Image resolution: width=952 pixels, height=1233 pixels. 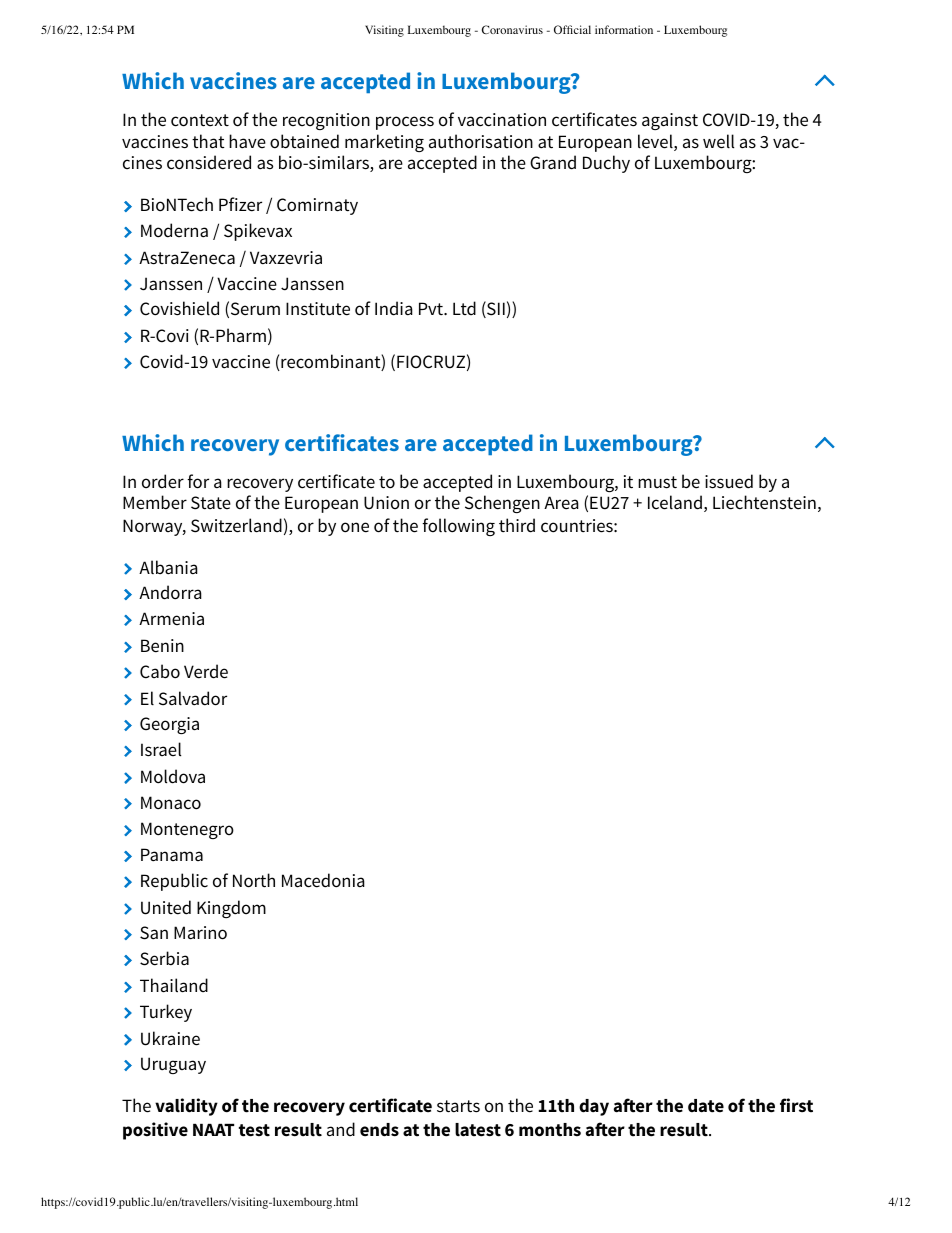 What do you see at coordinates (675, 502) in the screenshot?
I see `Iceland` at bounding box center [675, 502].
